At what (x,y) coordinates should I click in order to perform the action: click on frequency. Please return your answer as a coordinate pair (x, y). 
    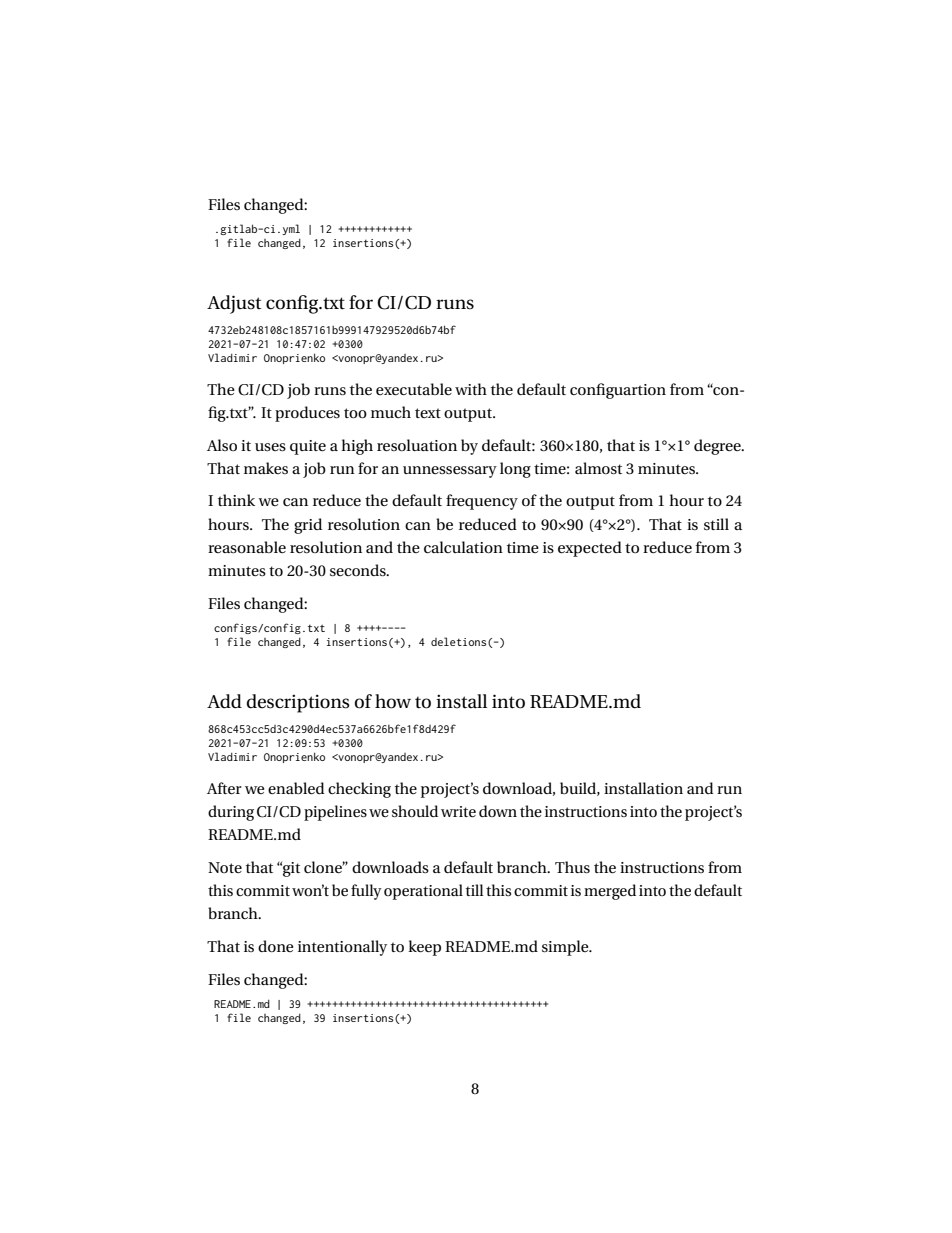
    Looking at the image, I should click on (482, 502).
